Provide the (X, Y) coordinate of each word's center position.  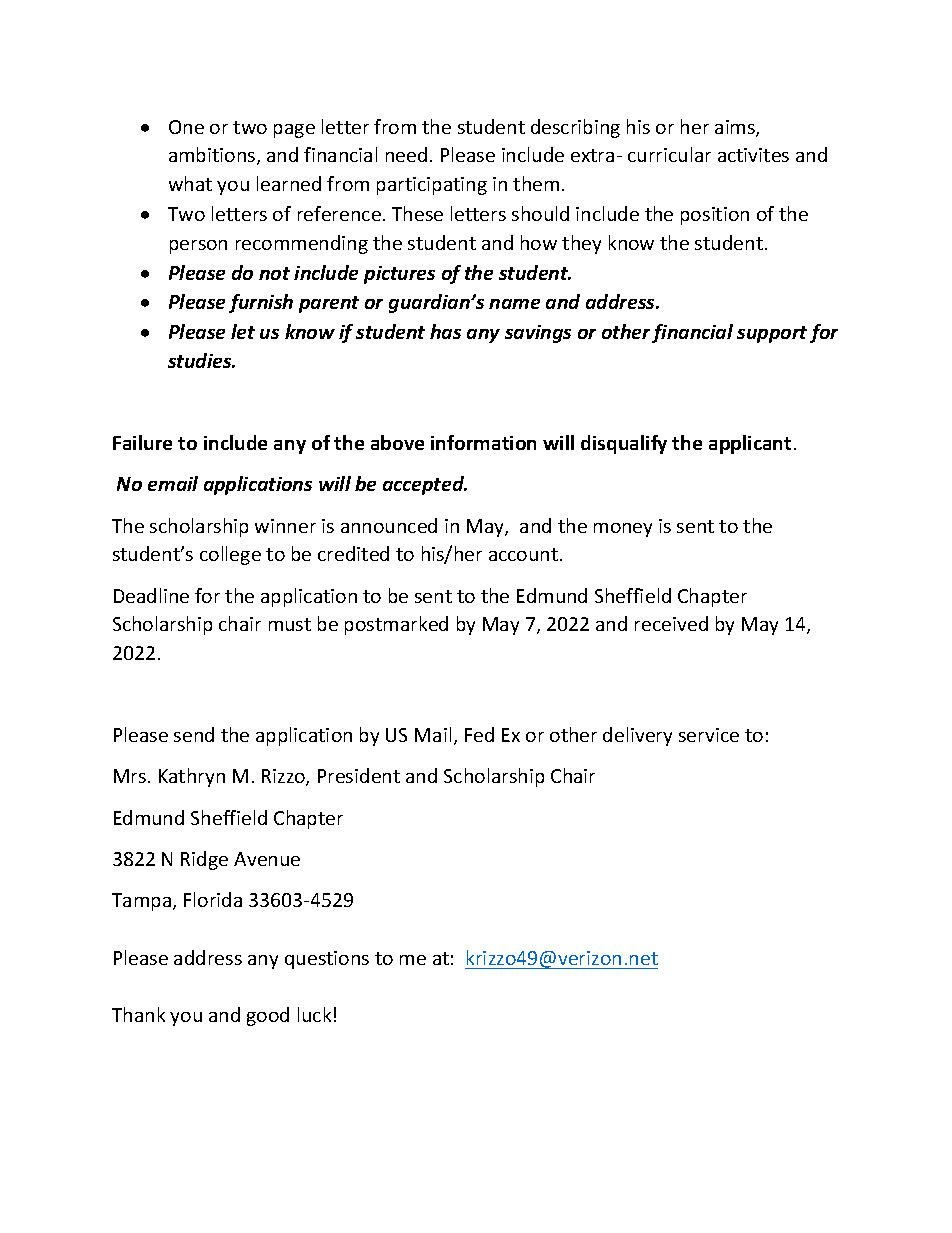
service (709, 735)
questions (327, 960)
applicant (750, 444)
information (483, 442)
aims (736, 128)
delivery (637, 736)
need (406, 154)
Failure (142, 442)
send (194, 734)
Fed (479, 734)
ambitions (213, 156)
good (268, 1016)
